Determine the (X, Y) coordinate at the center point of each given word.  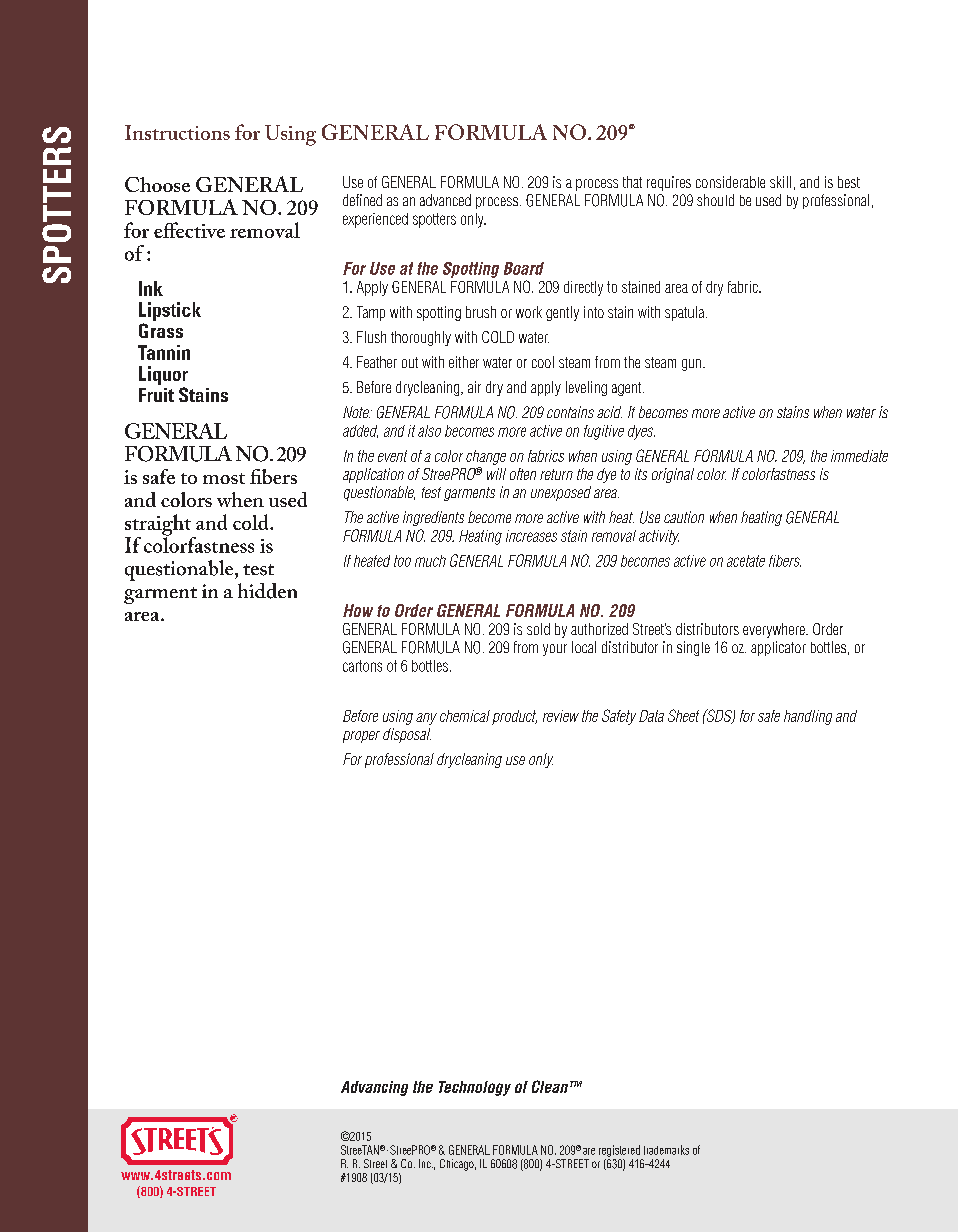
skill (780, 182)
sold (538, 629)
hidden (267, 591)
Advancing (374, 1088)
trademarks (666, 1150)
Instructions (177, 132)
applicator (778, 648)
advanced (445, 200)
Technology (475, 1088)
